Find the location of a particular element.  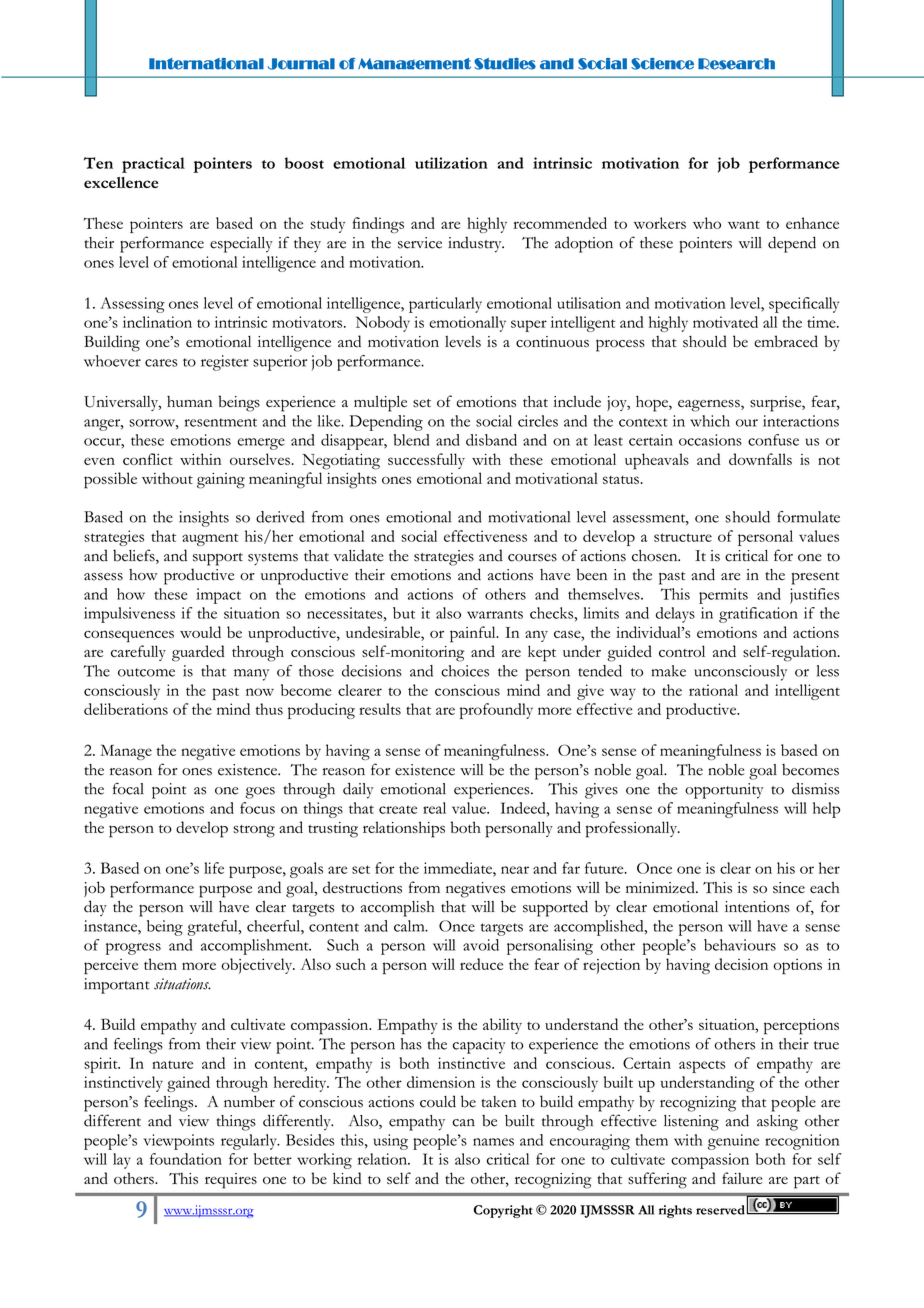

gratification is located at coordinates (758, 615).
